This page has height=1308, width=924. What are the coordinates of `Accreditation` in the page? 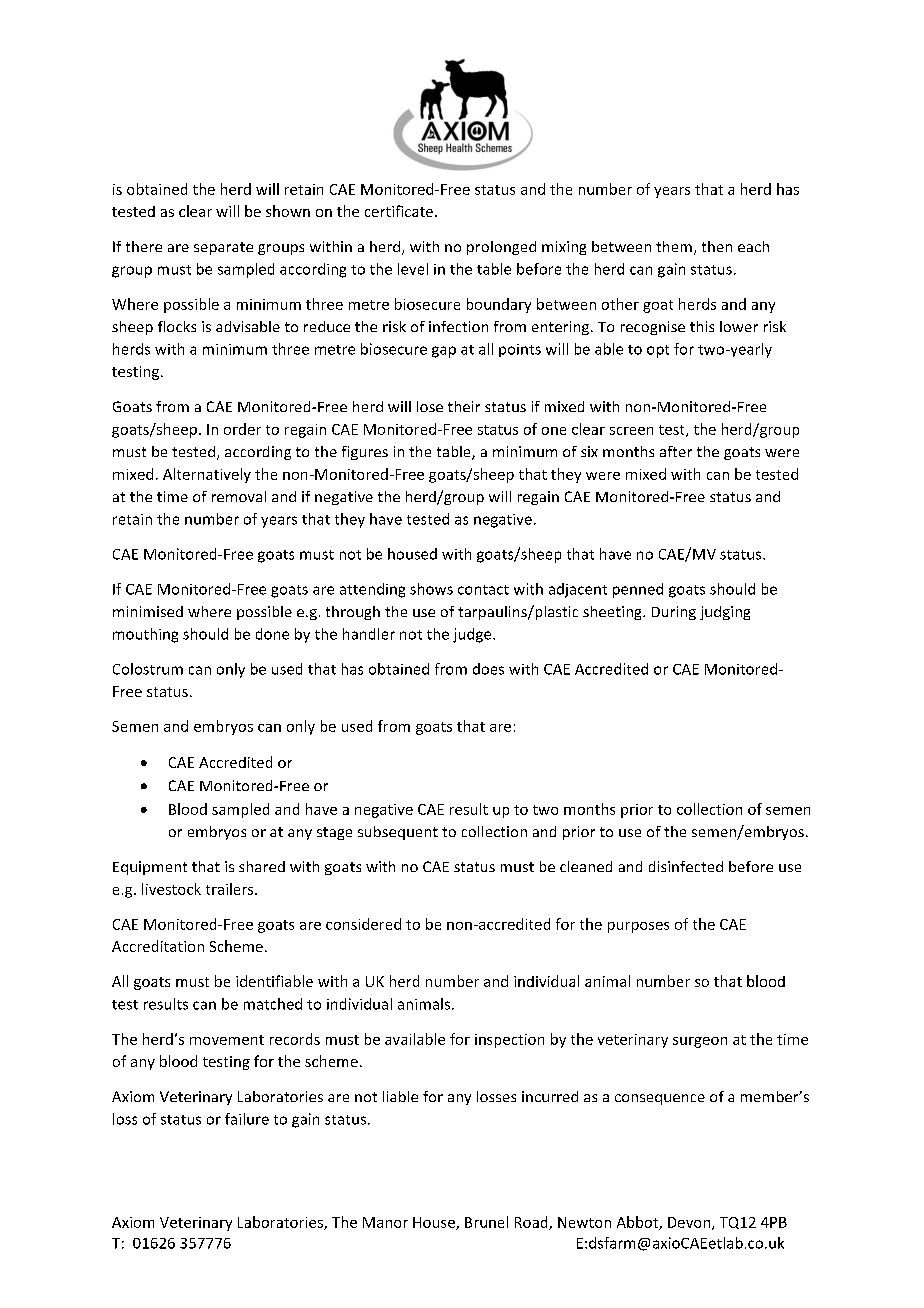 It's located at (158, 946).
